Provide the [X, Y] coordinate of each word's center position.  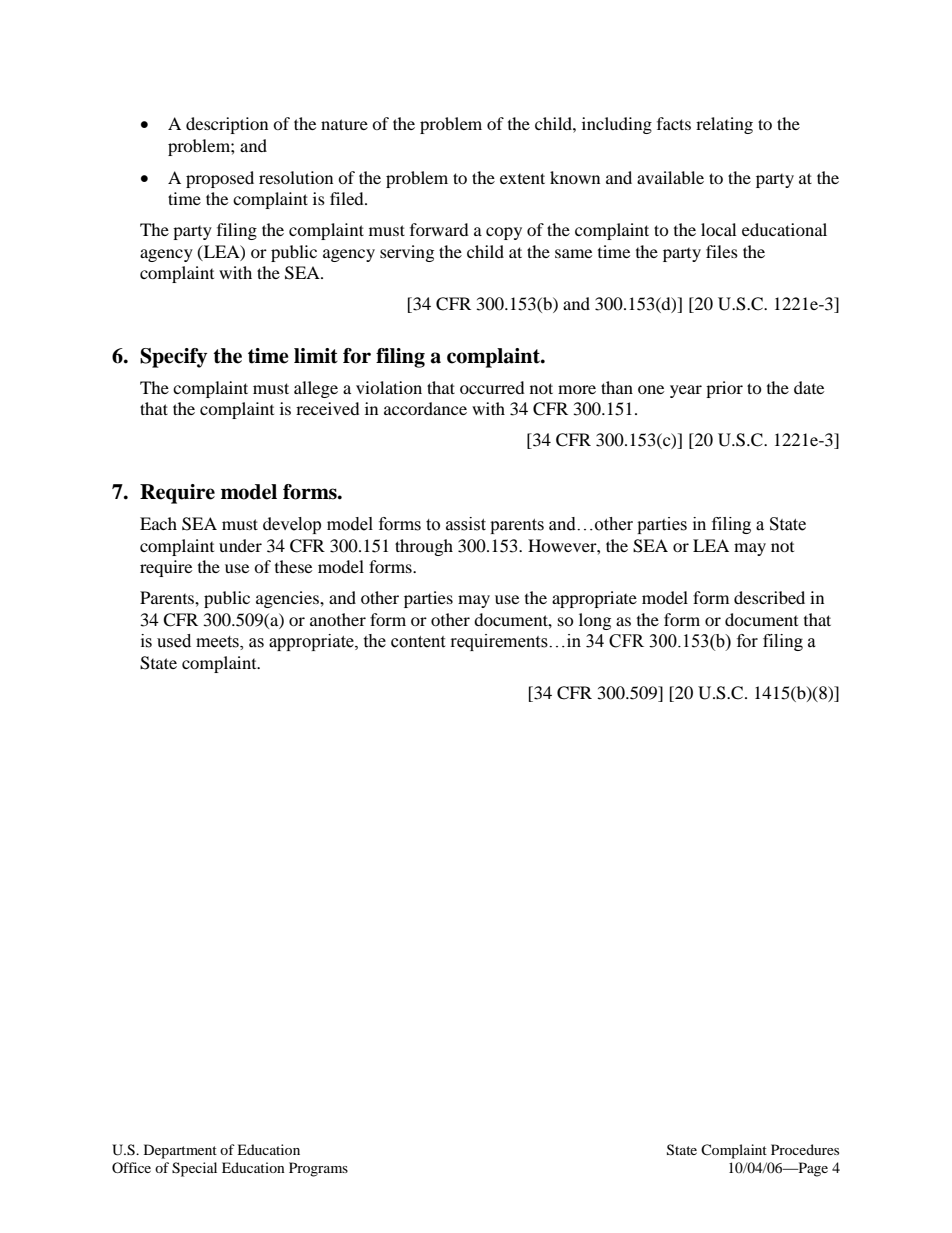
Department [180, 1151]
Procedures [805, 1149]
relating [724, 125]
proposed [220, 179]
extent [522, 178]
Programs [318, 1169]
